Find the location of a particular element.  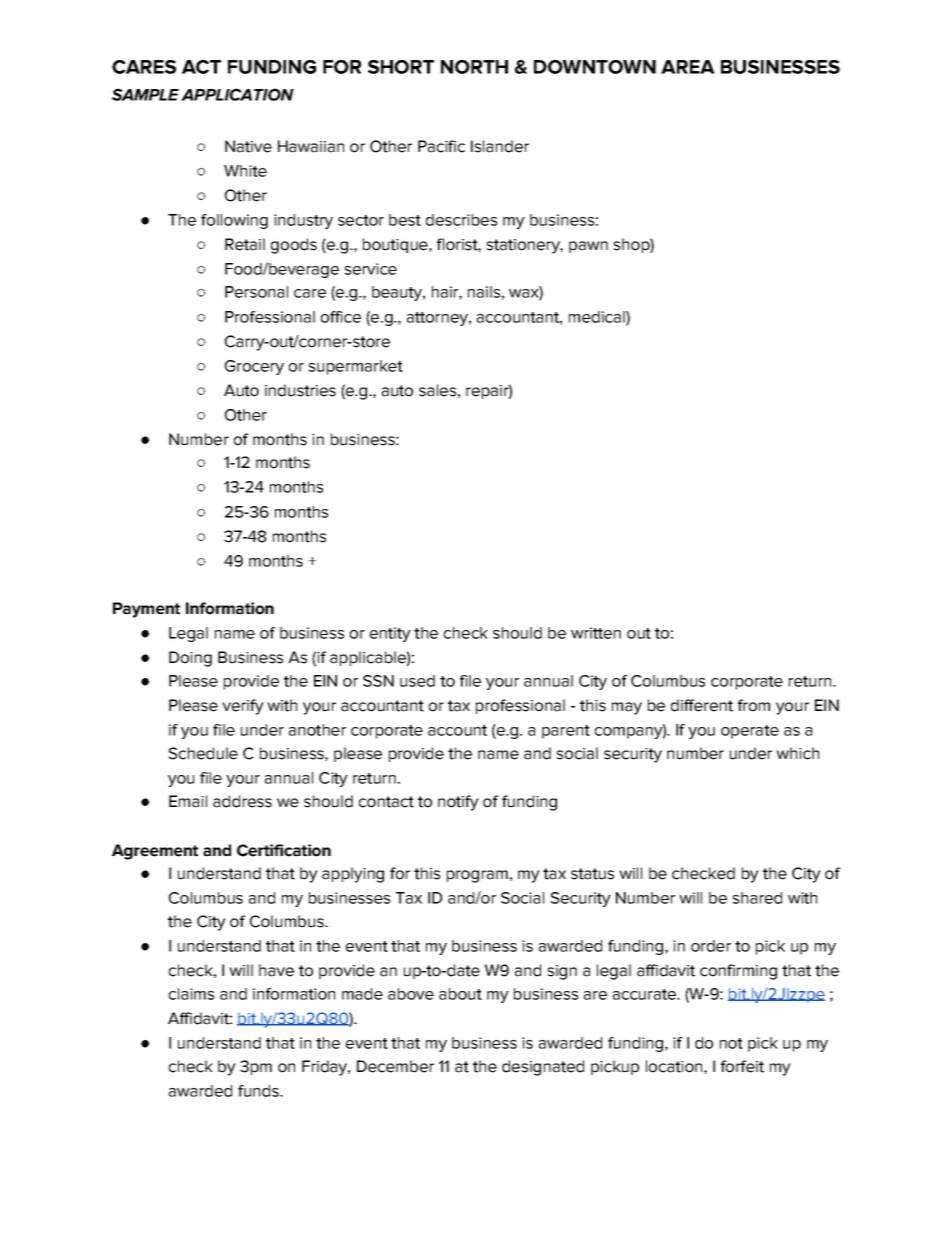

notify is located at coordinates (458, 803).
